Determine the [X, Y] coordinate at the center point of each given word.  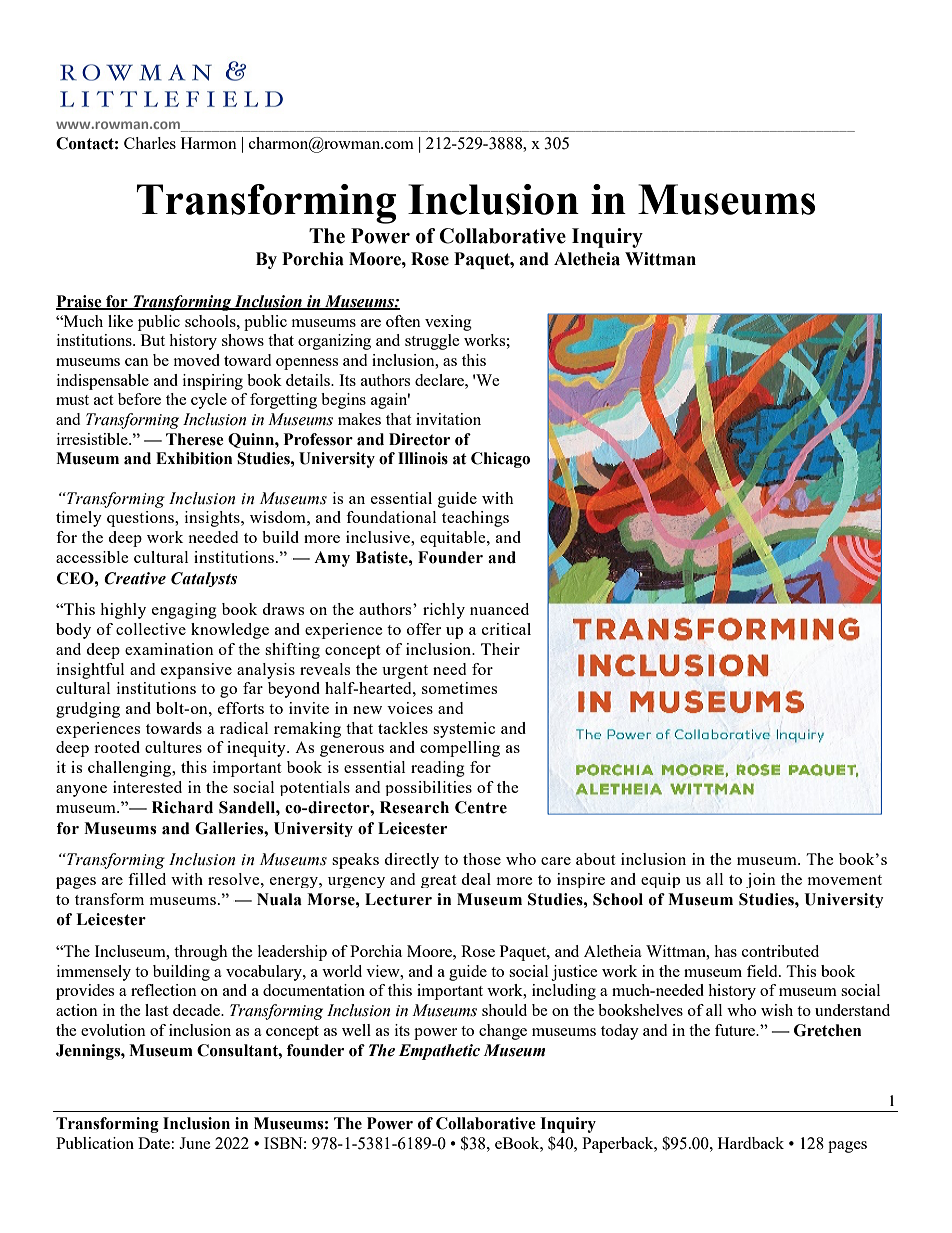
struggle [432, 342]
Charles [150, 143]
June [195, 1143]
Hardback [751, 1143]
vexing [448, 323]
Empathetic [439, 1052]
